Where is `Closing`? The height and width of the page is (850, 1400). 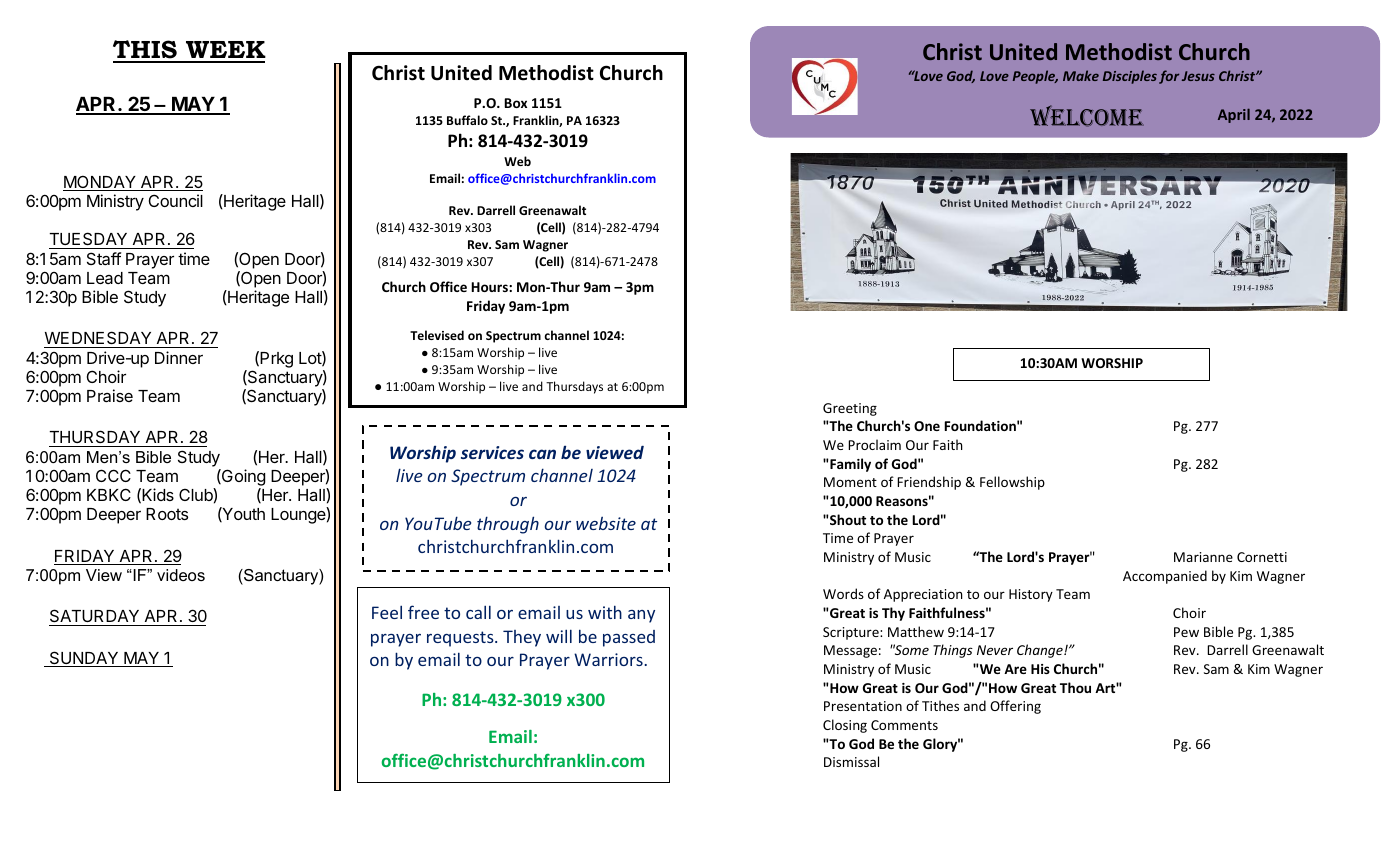 Closing is located at coordinates (845, 726).
